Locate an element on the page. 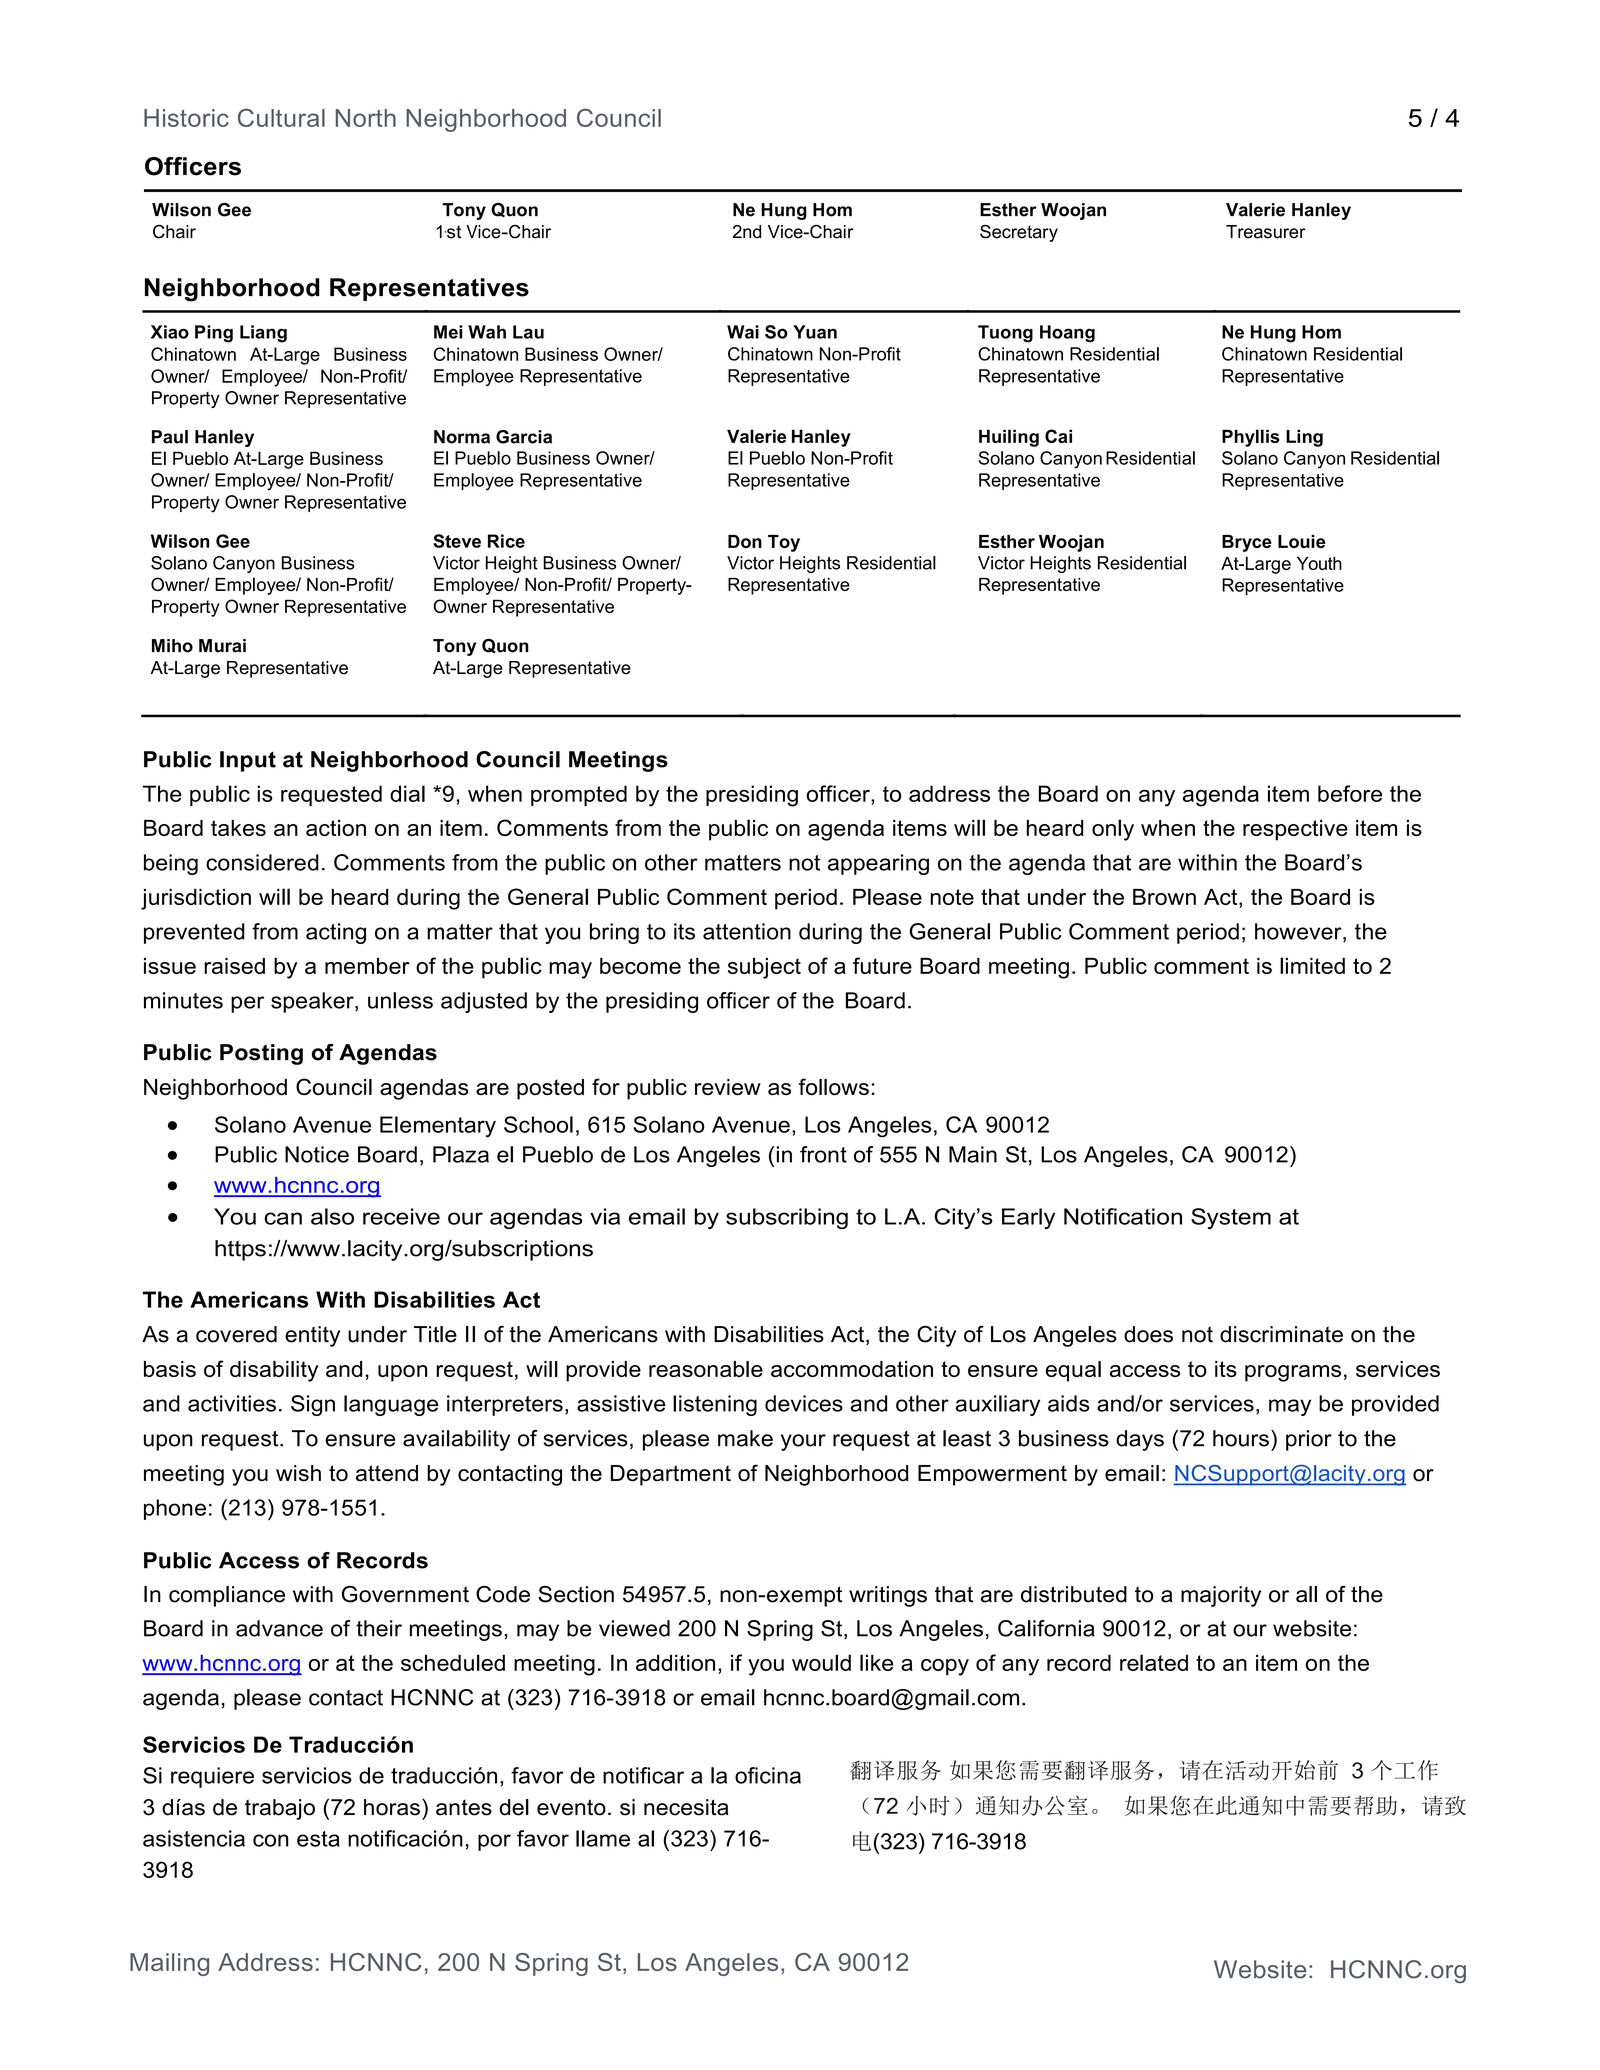 This image has height=2070, width=1600. speaker is located at coordinates (313, 1002).
